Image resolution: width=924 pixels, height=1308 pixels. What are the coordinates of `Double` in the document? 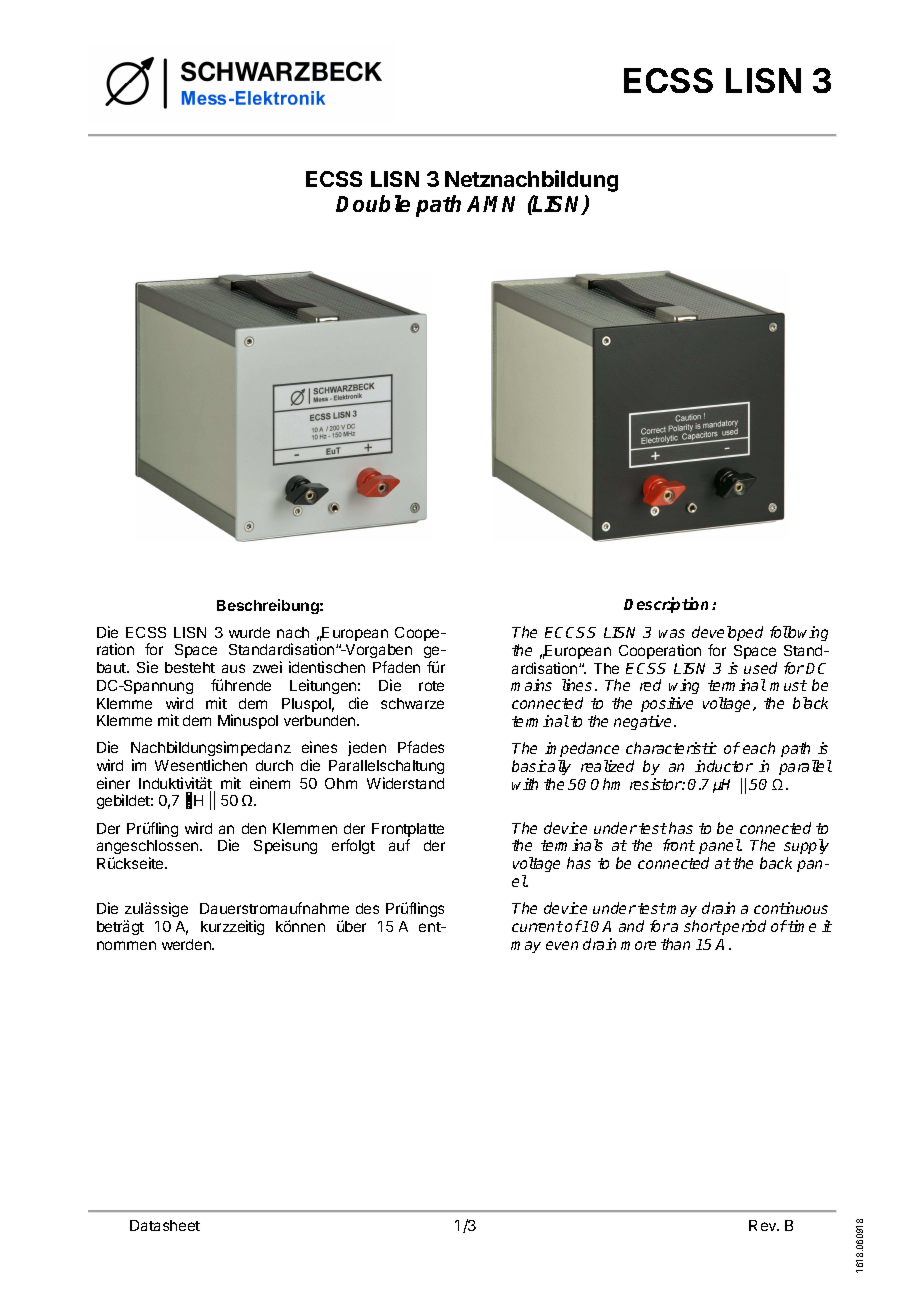 It's located at (373, 203).
